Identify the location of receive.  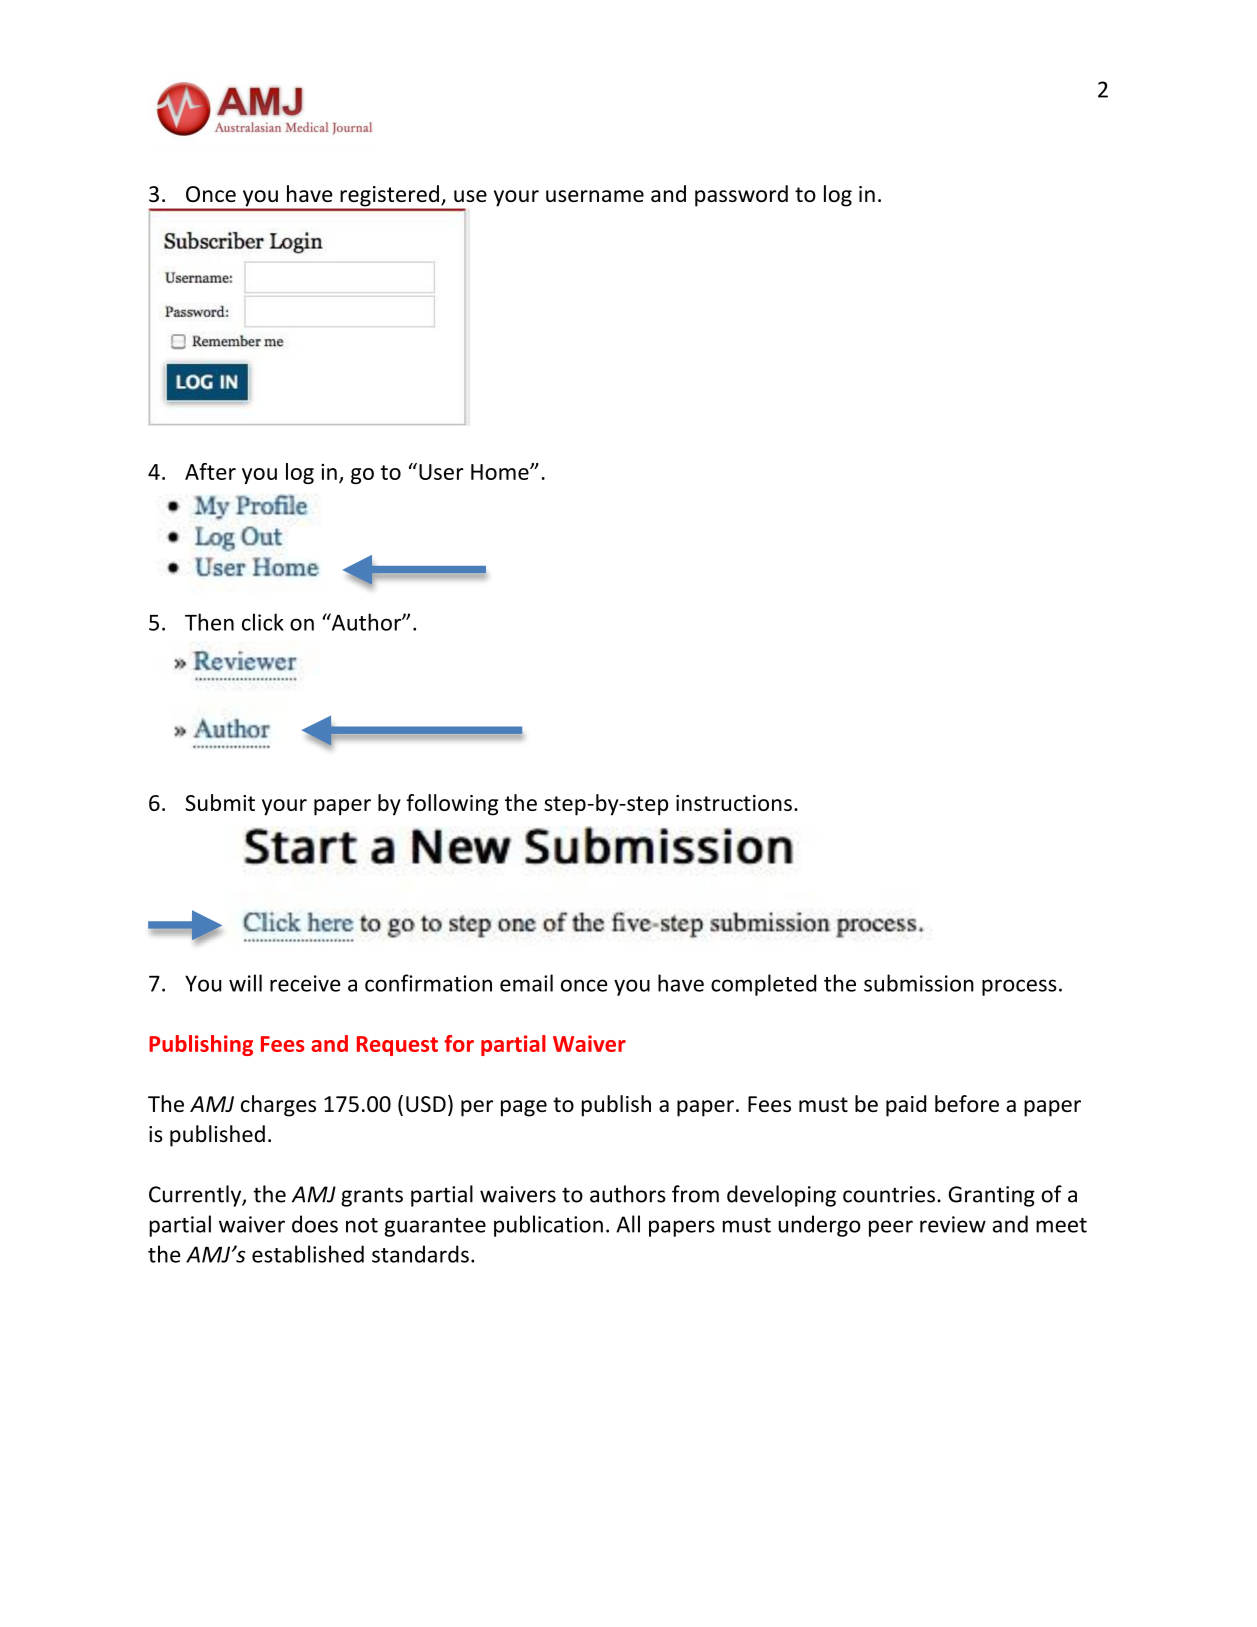
(305, 983).
